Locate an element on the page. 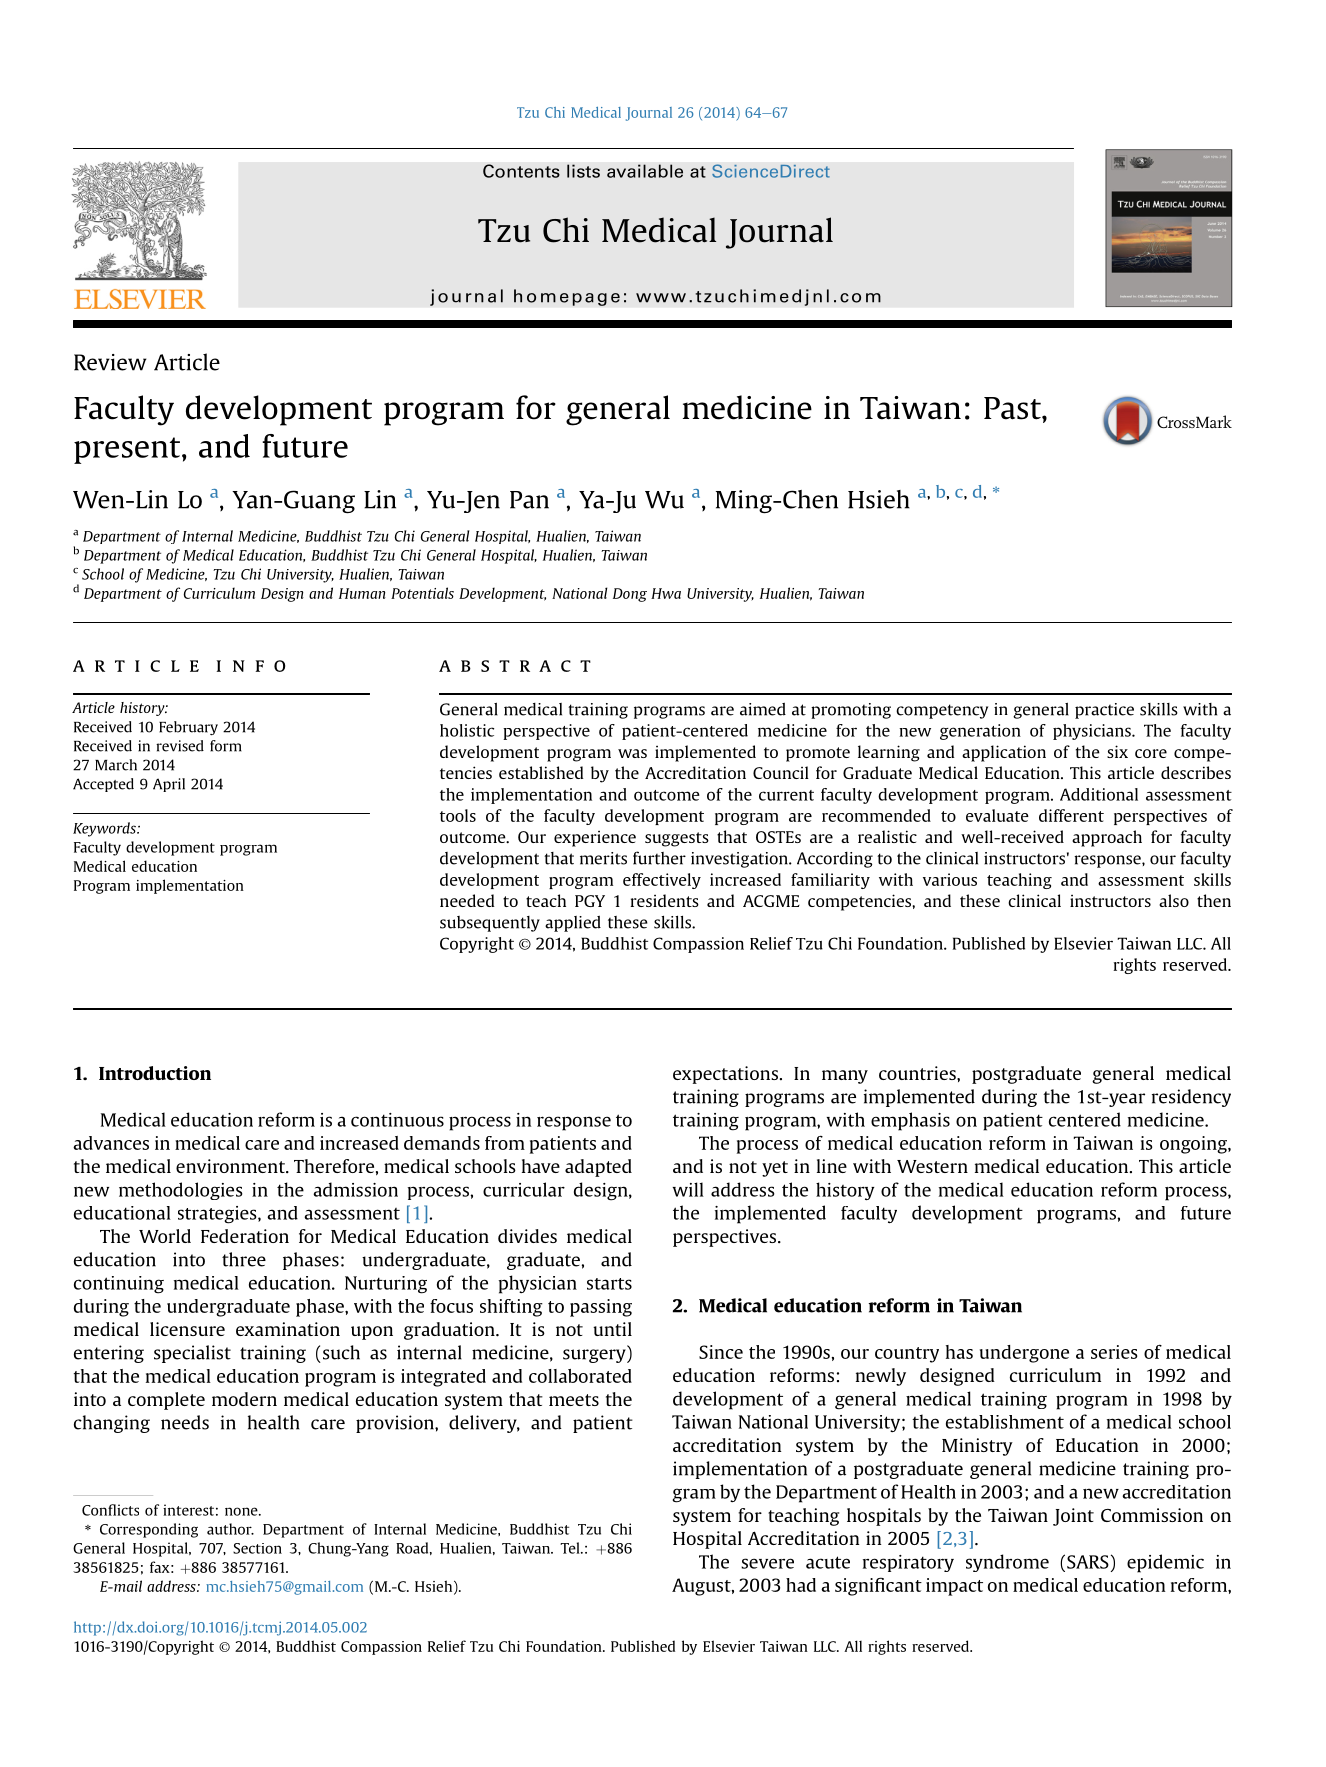 The image size is (1326, 1767). Human is located at coordinates (362, 593).
